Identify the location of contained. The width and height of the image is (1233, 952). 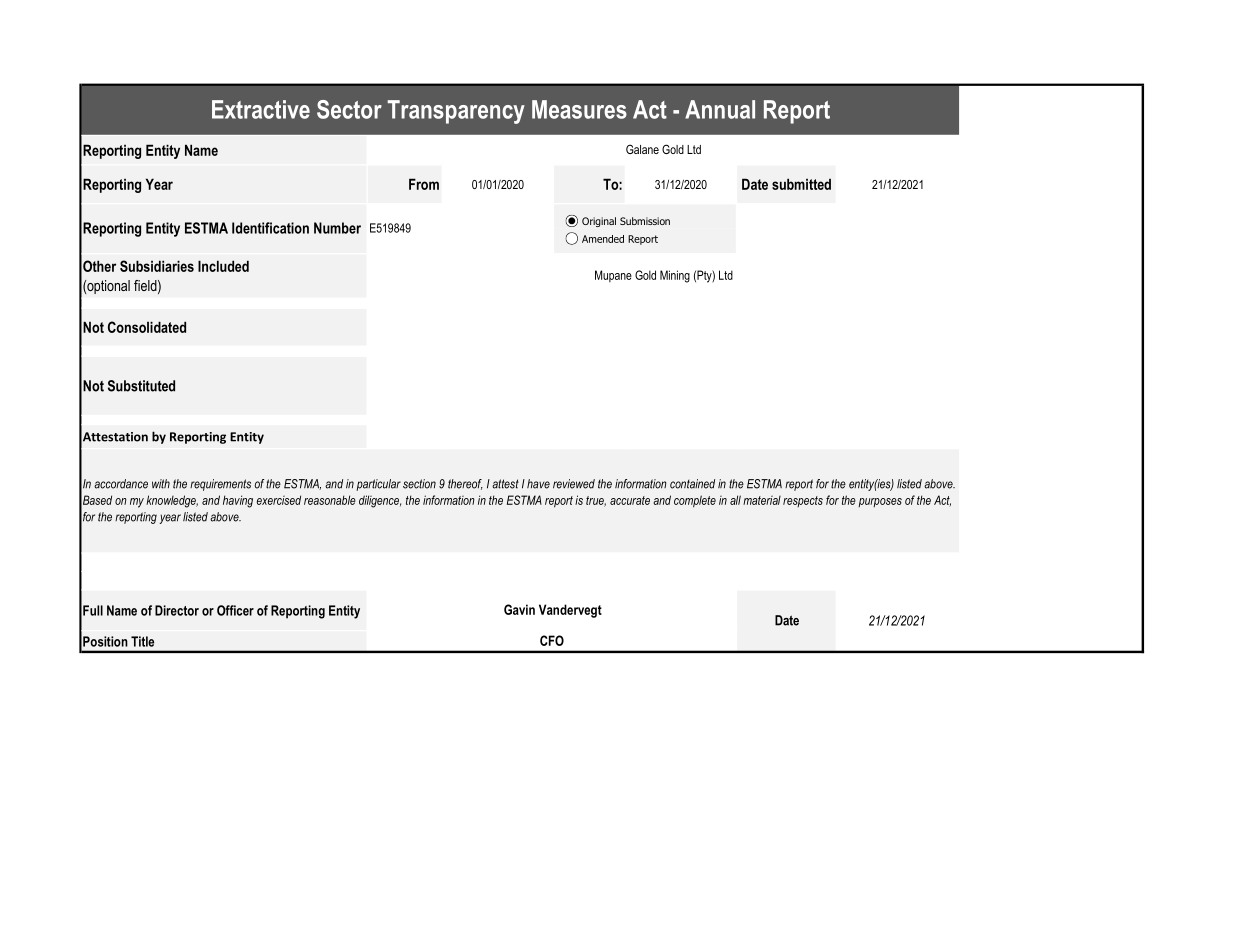
(692, 484).
